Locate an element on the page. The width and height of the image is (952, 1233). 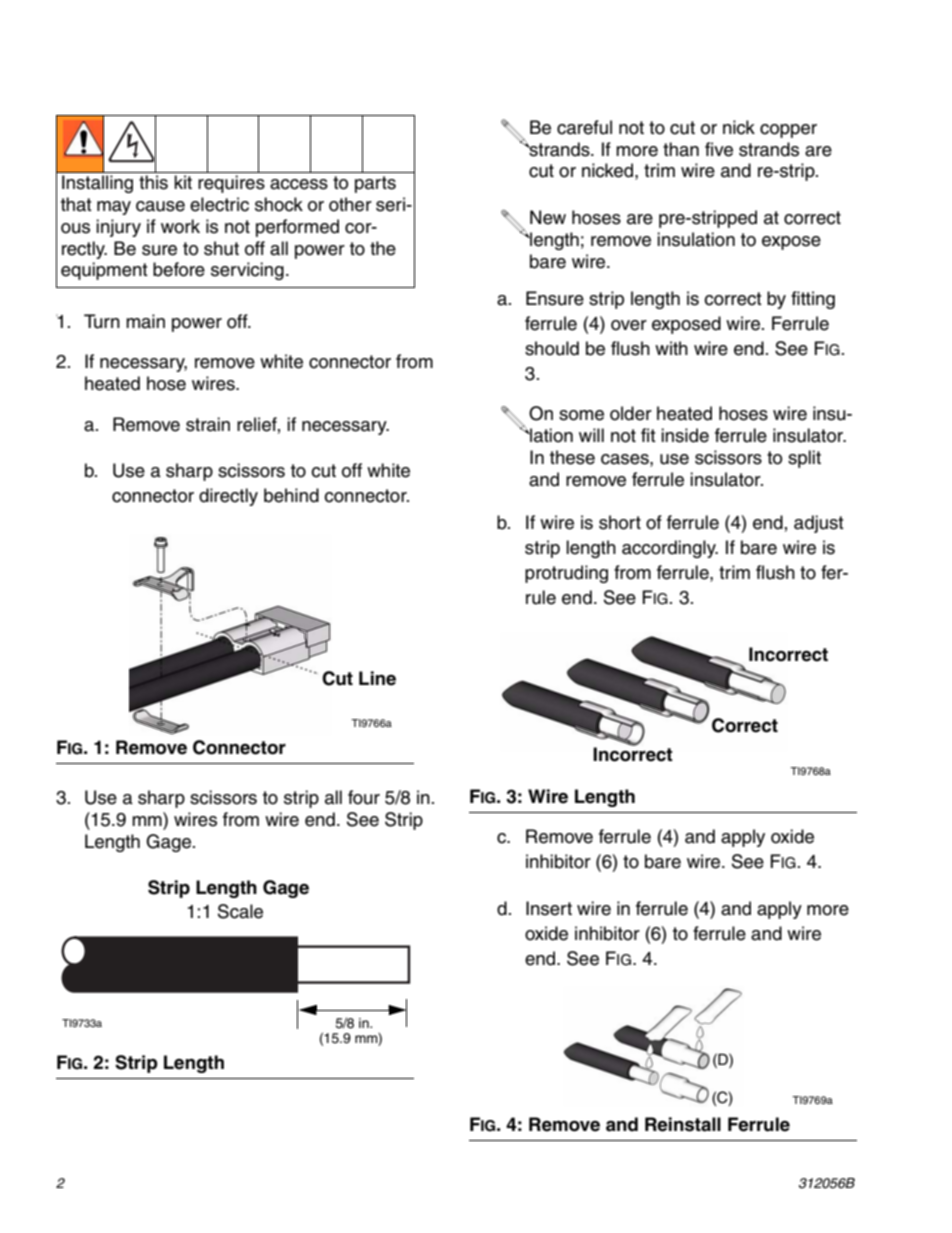
Reinstall is located at coordinates (683, 1124).
